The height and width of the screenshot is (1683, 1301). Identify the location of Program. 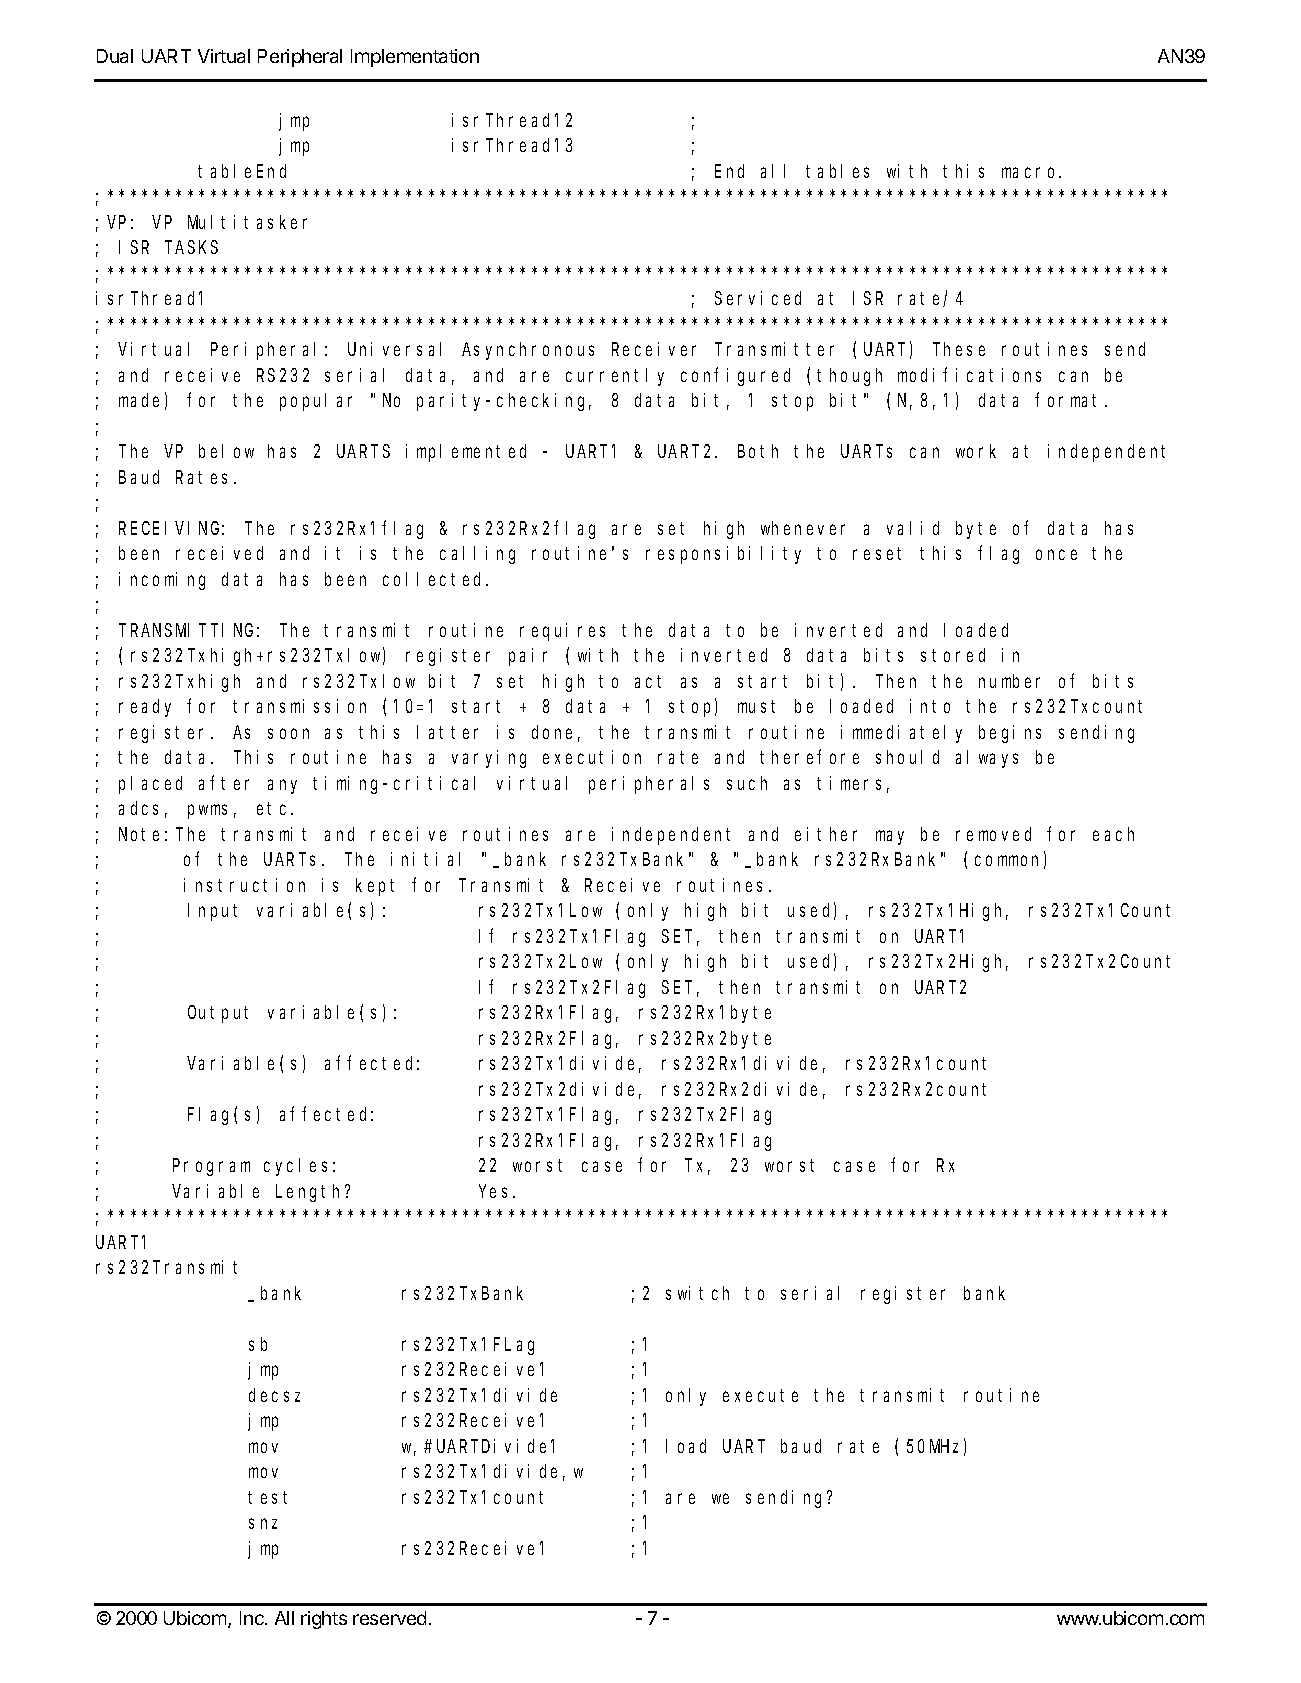
(211, 1168).
